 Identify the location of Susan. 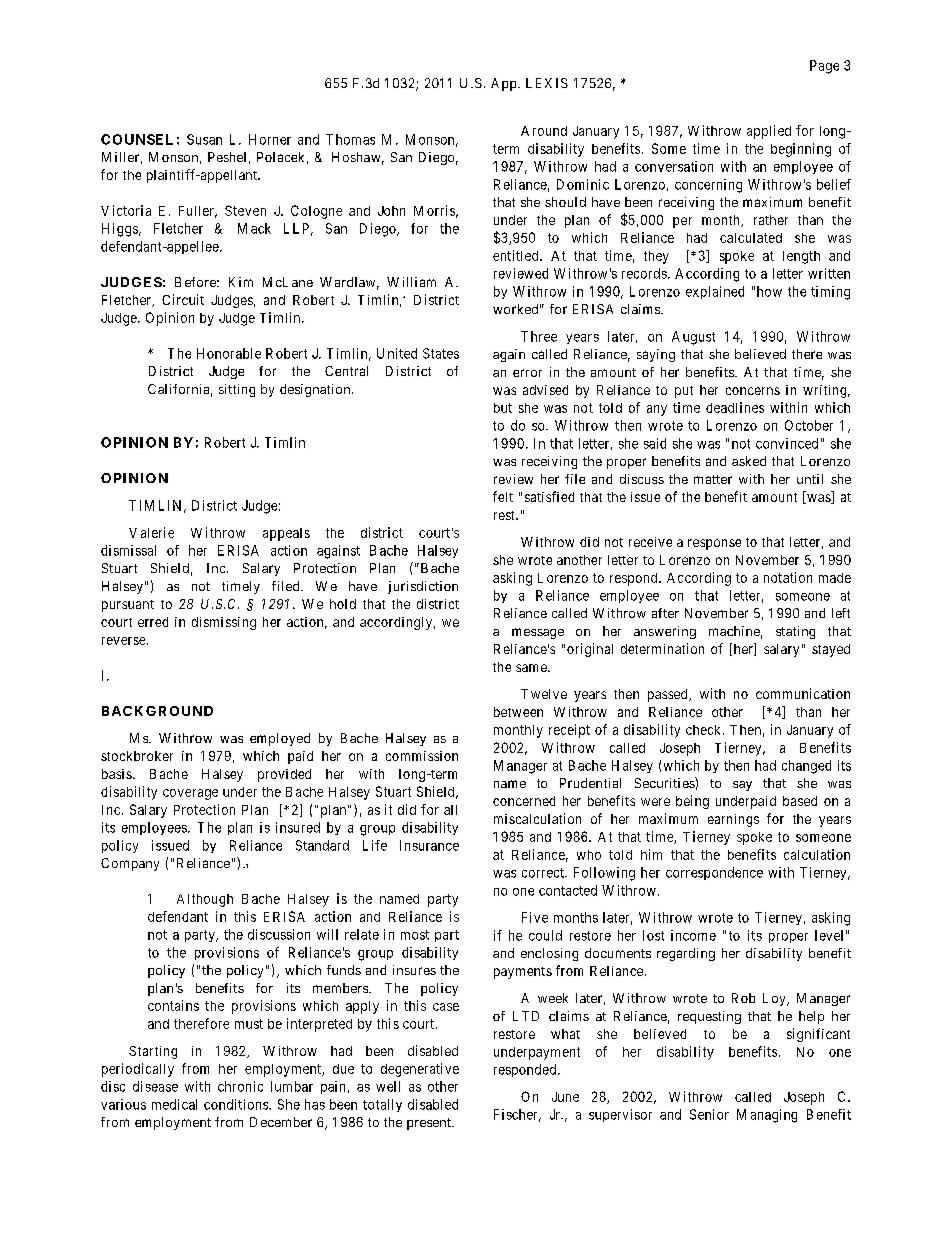
(204, 139).
